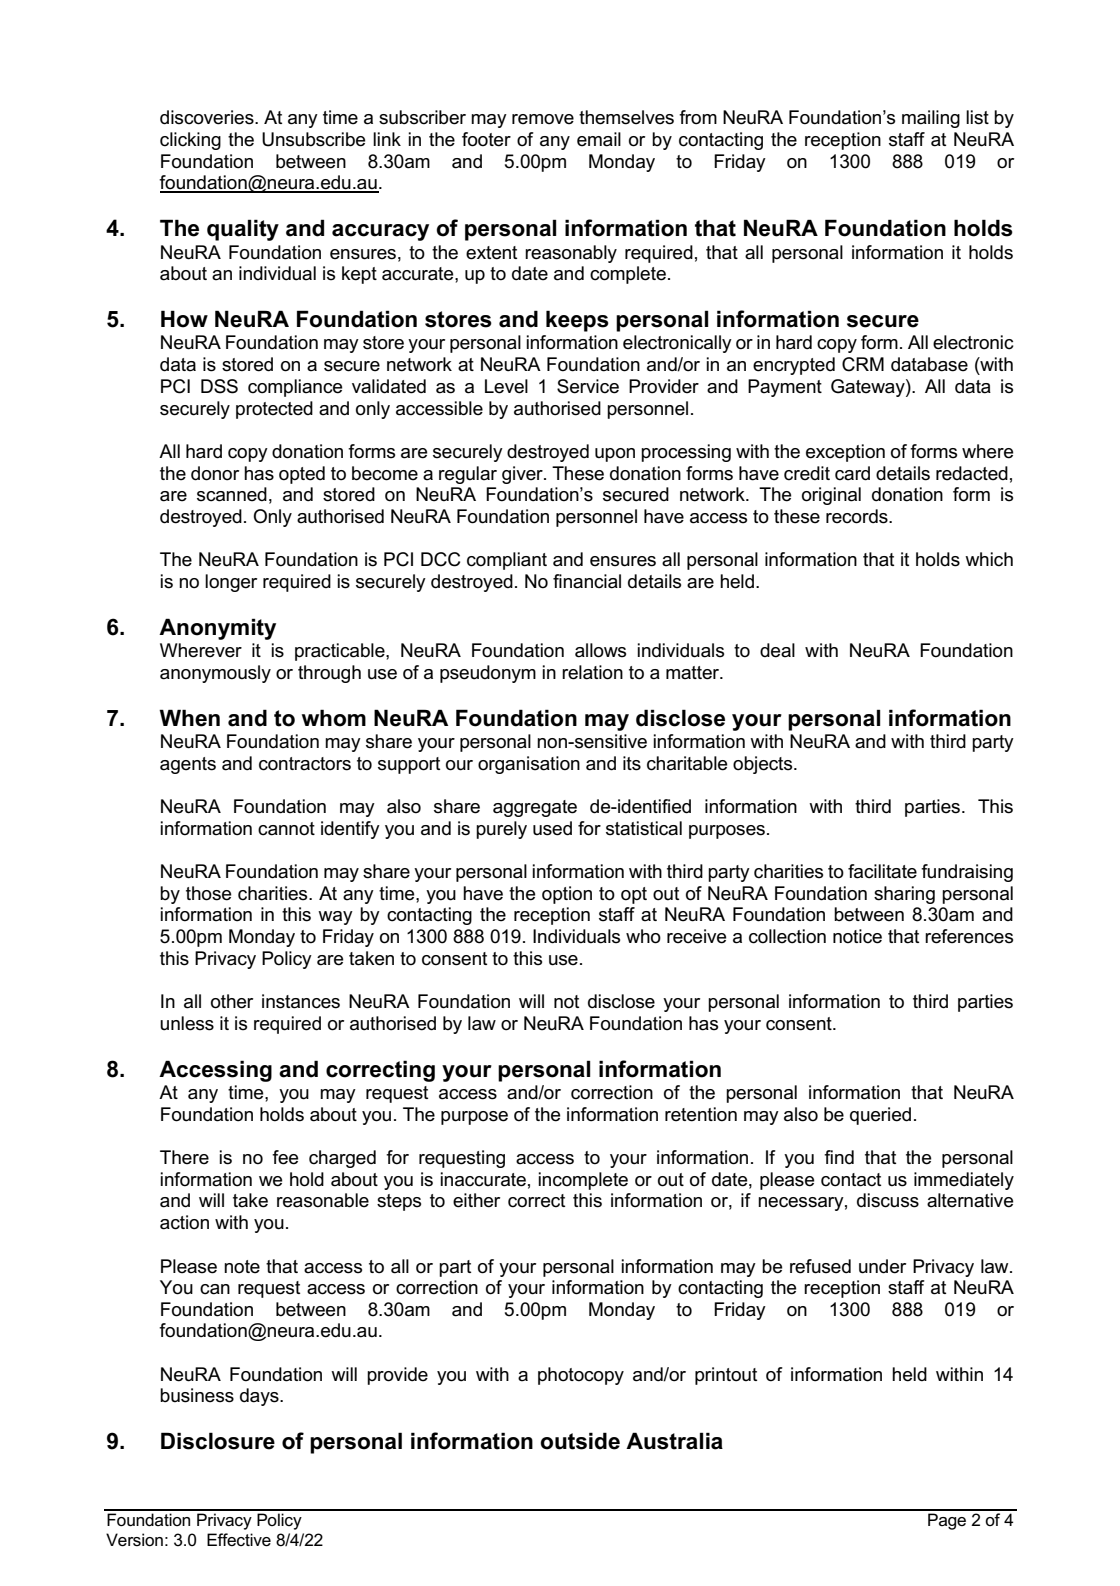 Image resolution: width=1120 pixels, height=1586 pixels. Describe the element at coordinates (701, 1114) in the image. I see `retention` at that location.
